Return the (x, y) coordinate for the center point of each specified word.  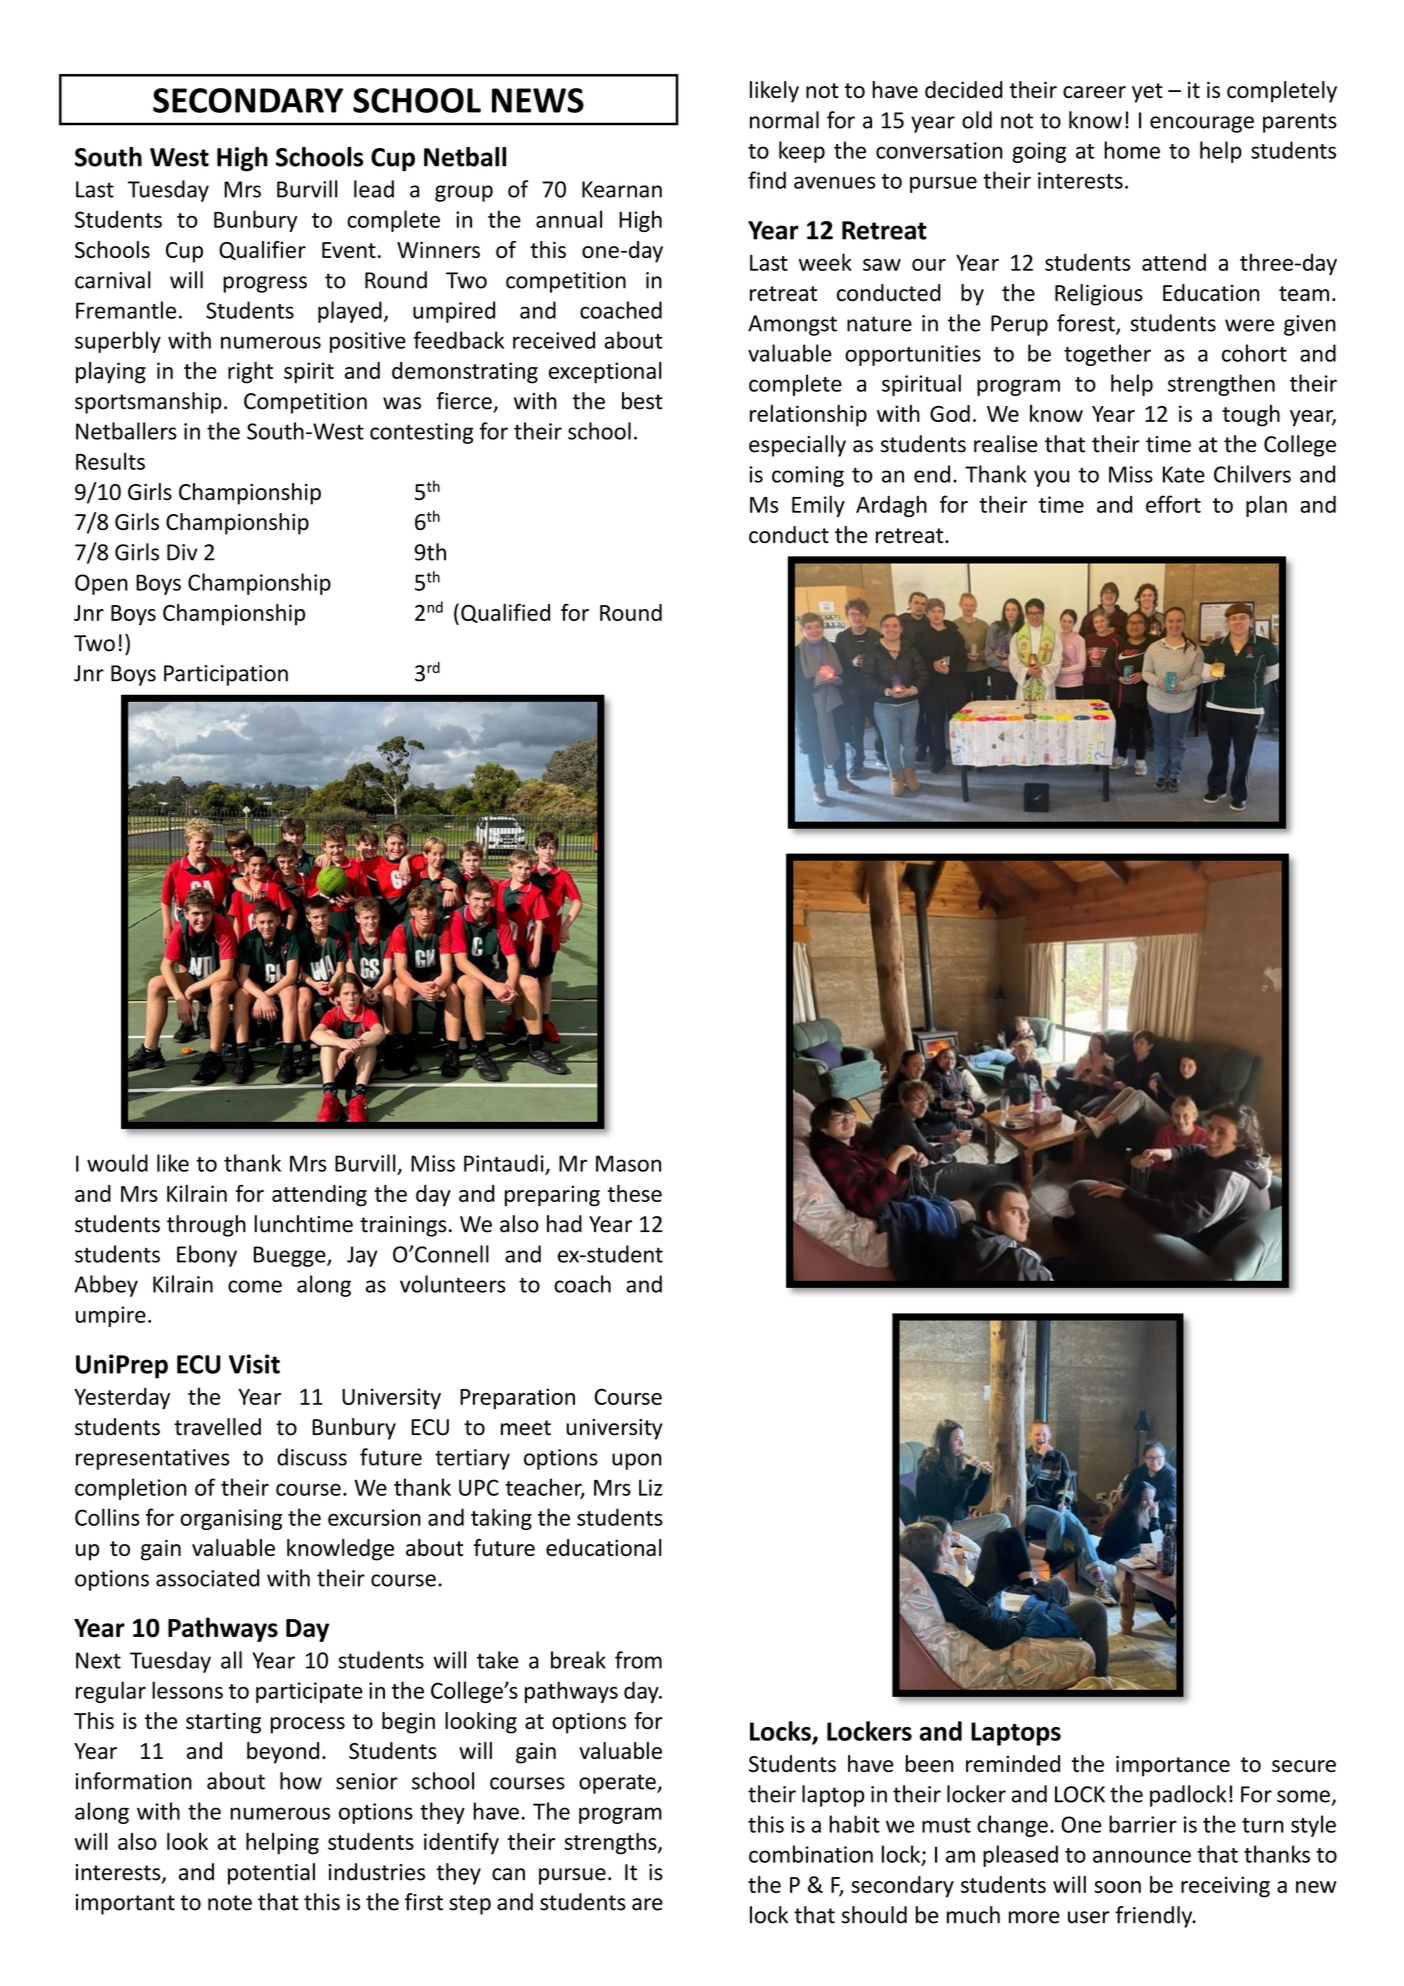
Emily (818, 506)
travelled (217, 1427)
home (1132, 150)
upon (637, 1461)
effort (1173, 504)
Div (182, 552)
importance (1173, 1766)
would (117, 1163)
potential (271, 1874)
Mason (628, 1163)
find (767, 180)
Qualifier (262, 250)
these (635, 1193)
